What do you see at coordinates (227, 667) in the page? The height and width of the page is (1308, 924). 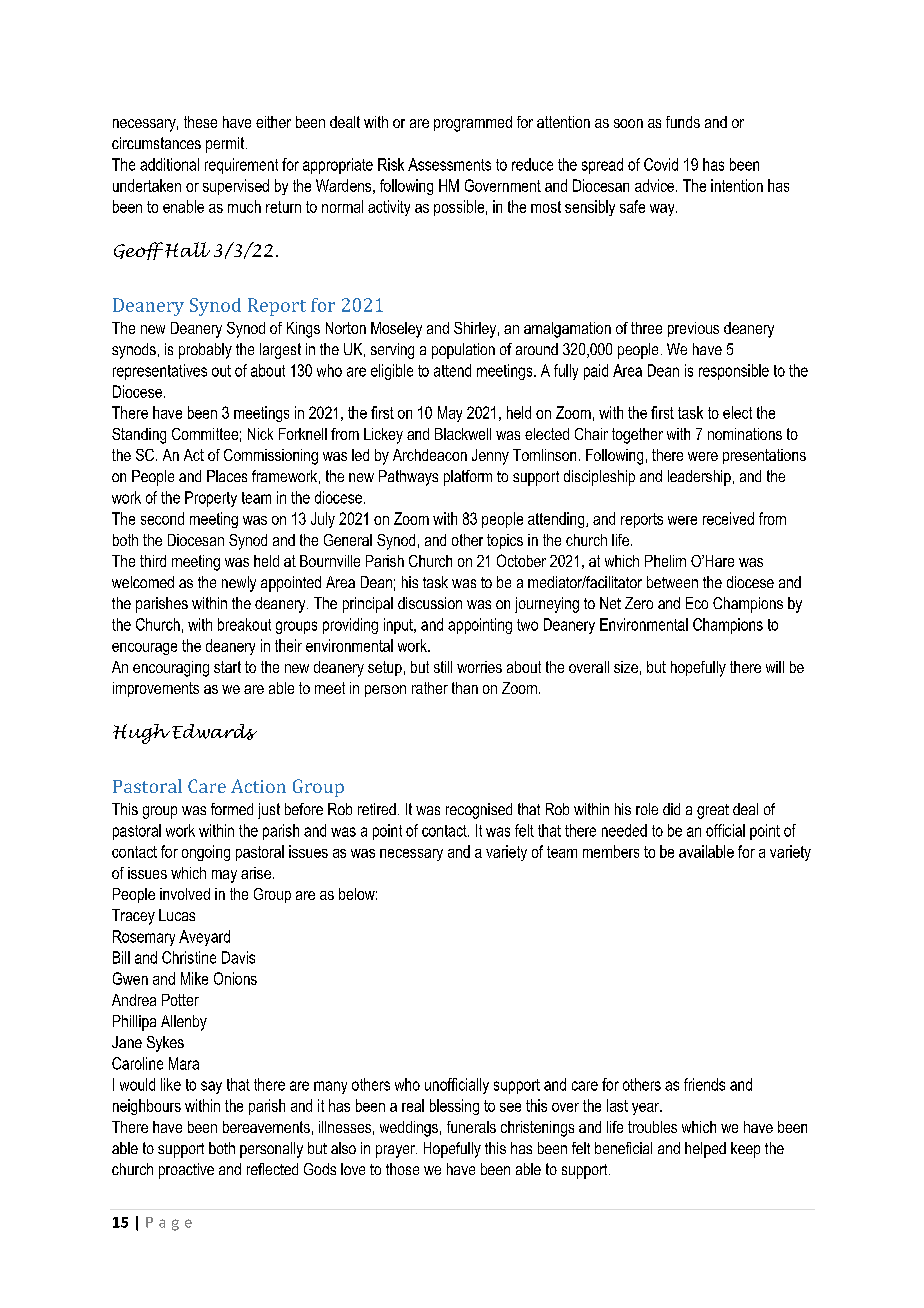 I see `start` at bounding box center [227, 667].
